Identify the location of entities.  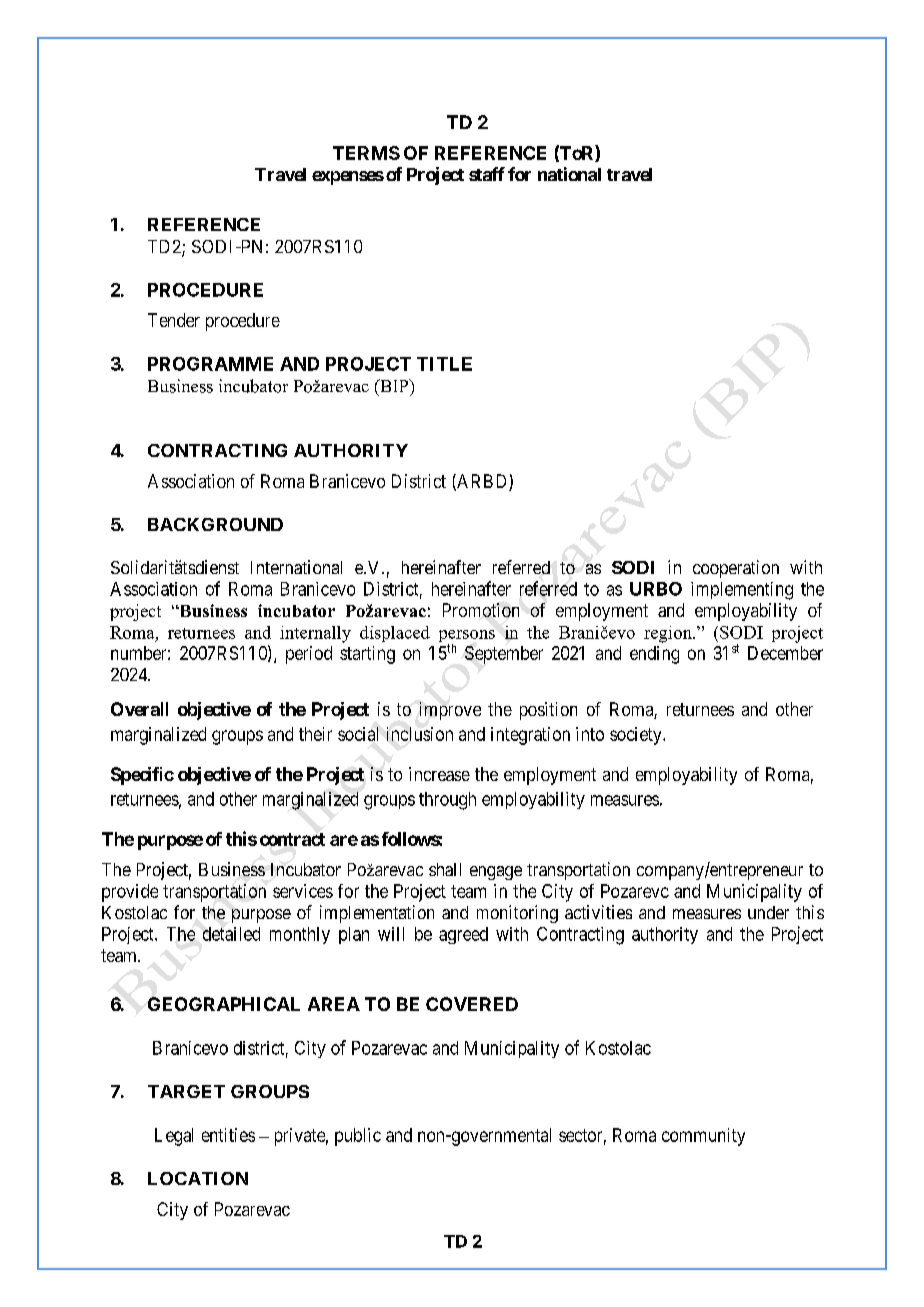
(228, 1135).
